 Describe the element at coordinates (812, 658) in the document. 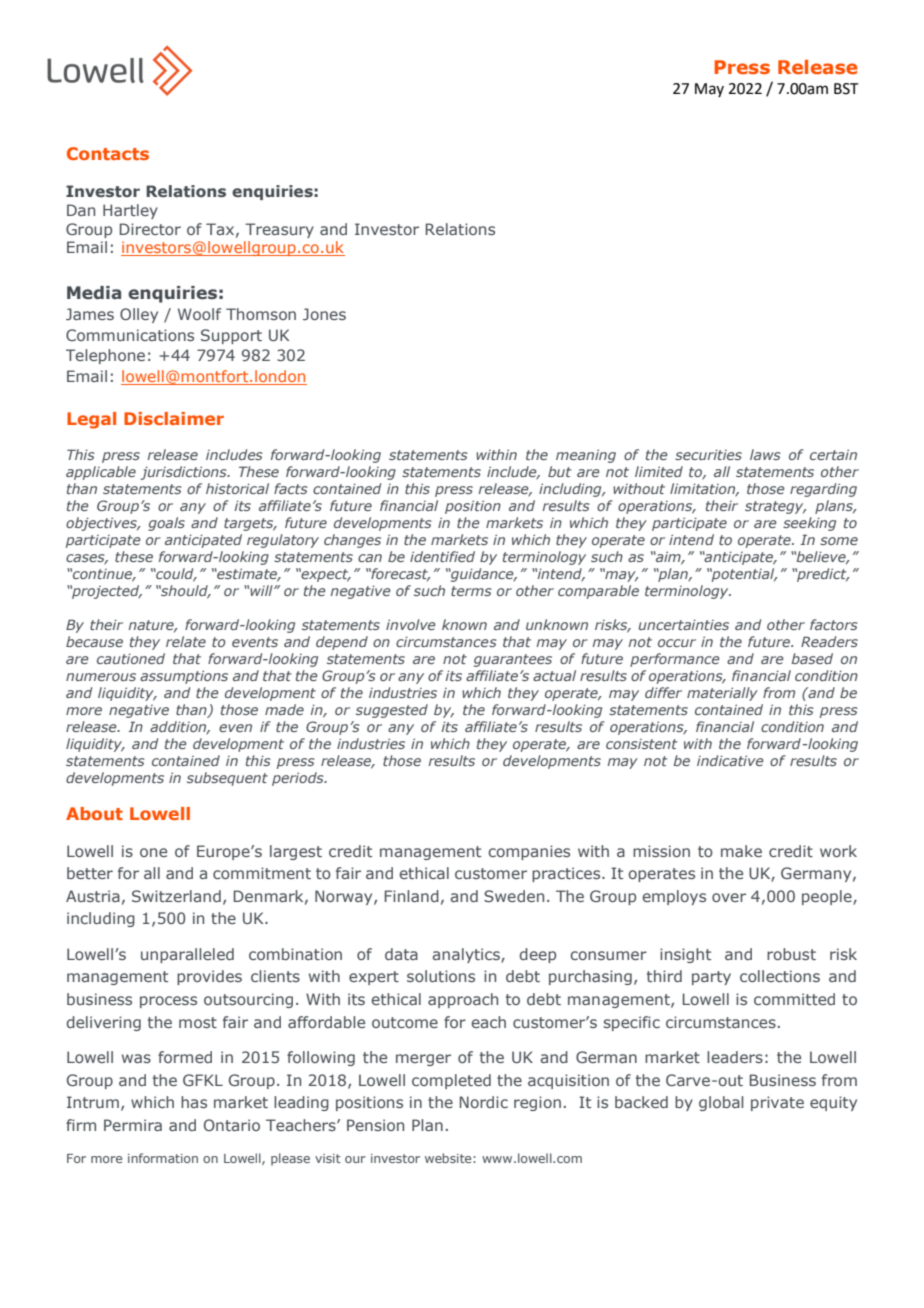

I see `based` at that location.
